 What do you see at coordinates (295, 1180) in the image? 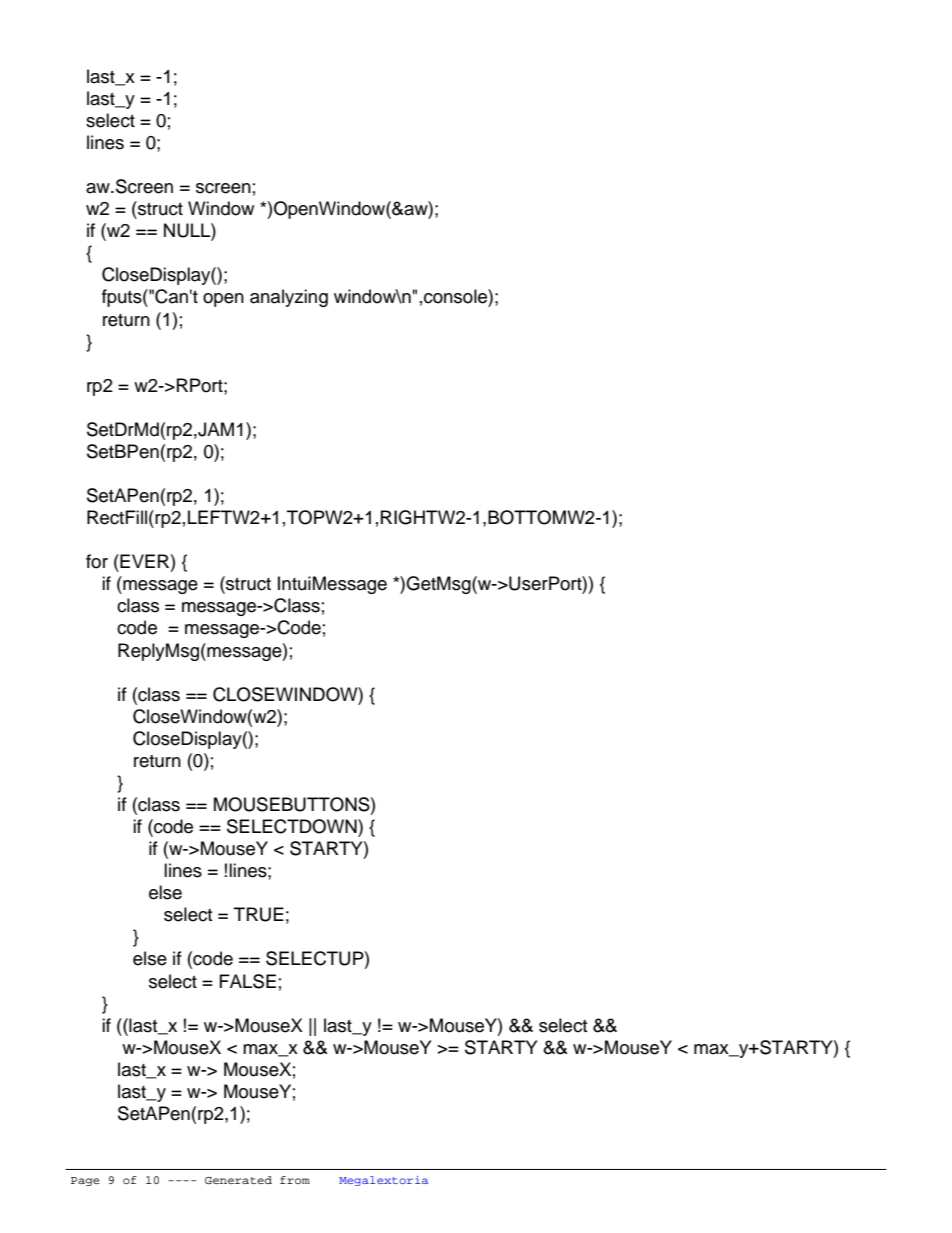
I see `from` at bounding box center [295, 1180].
